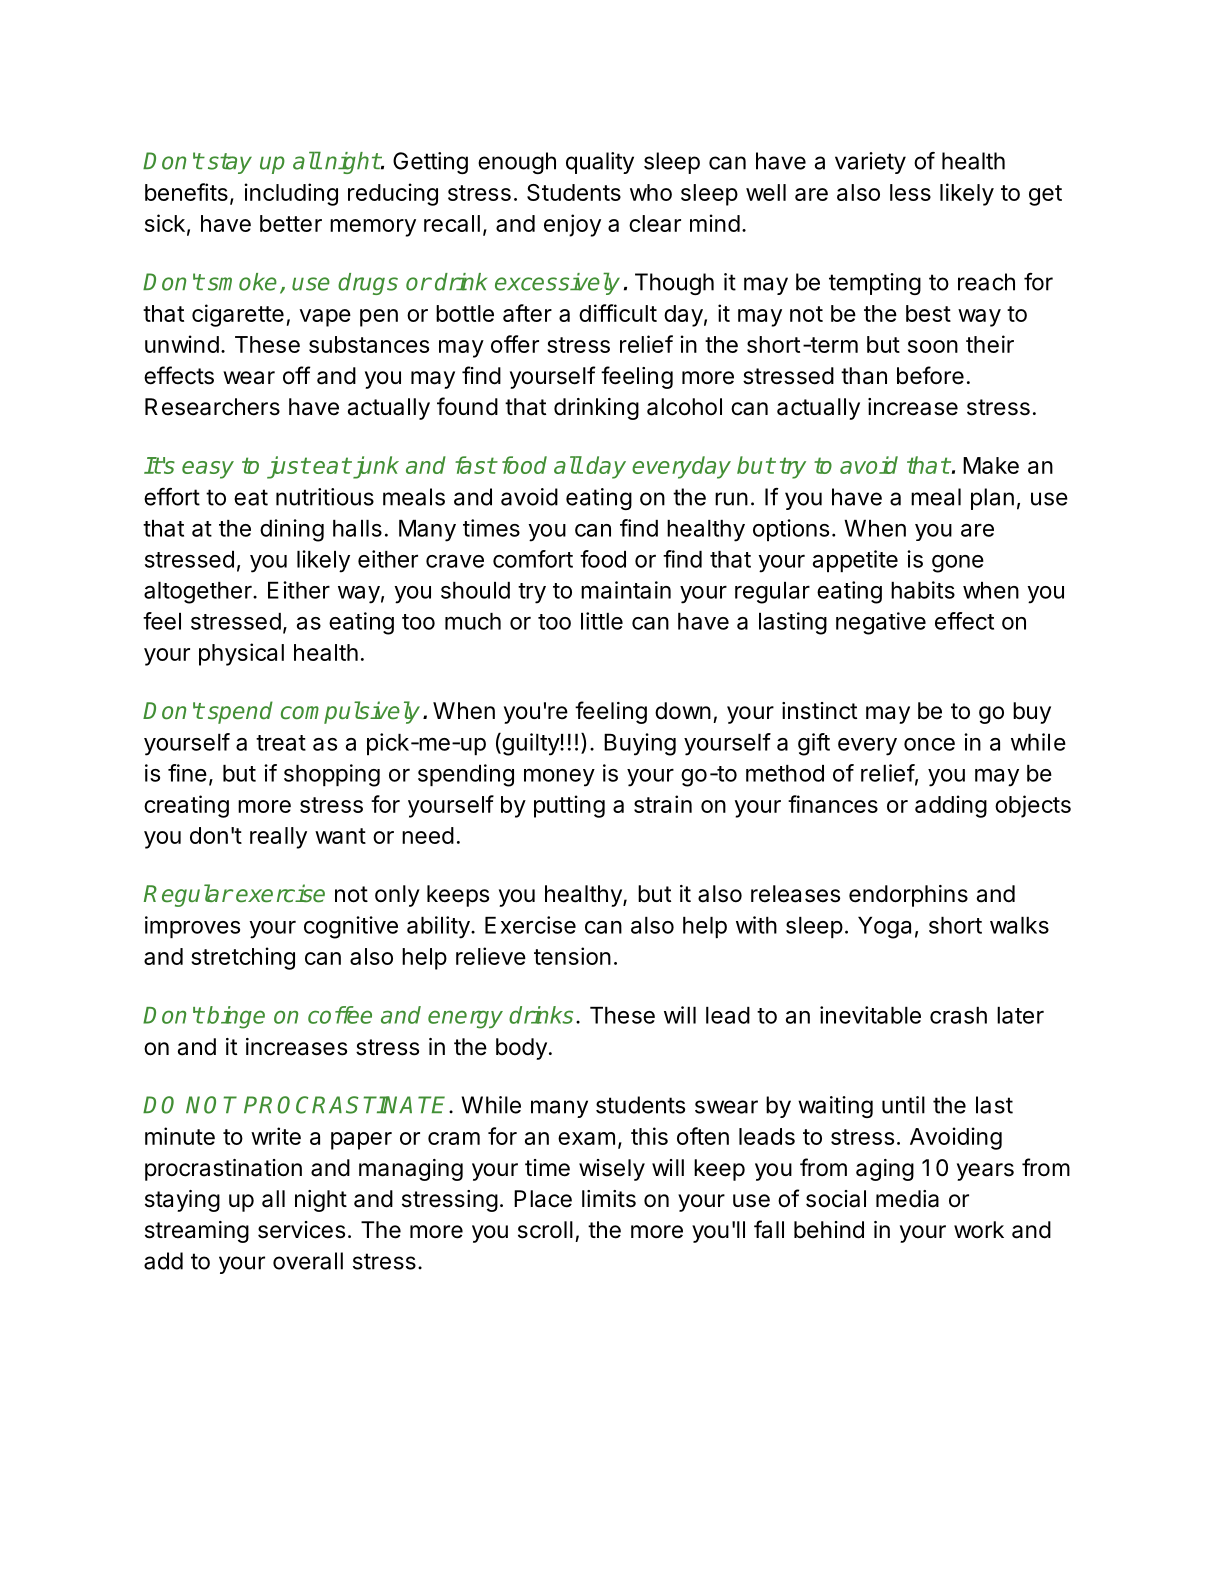 The width and height of the screenshot is (1219, 1577). I want to click on tension, so click(572, 956).
